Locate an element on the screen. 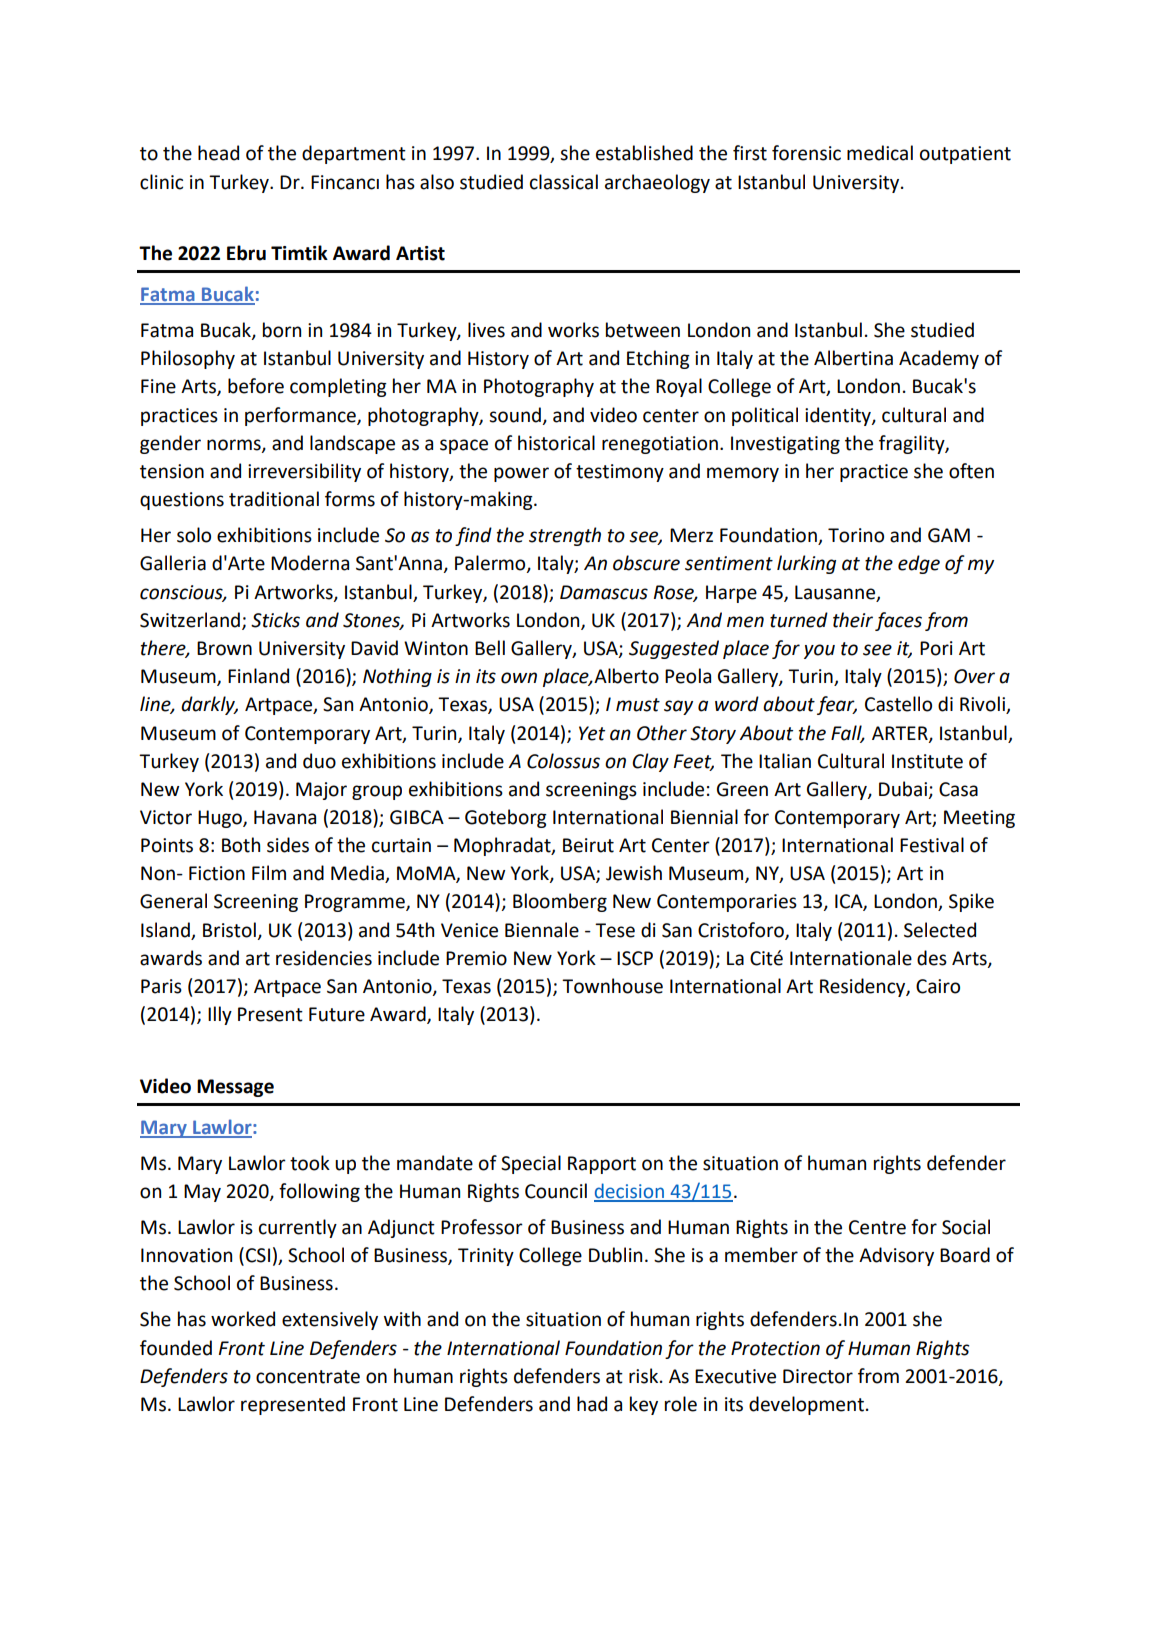 This screenshot has width=1157, height=1637. Townhouse is located at coordinates (612, 986).
